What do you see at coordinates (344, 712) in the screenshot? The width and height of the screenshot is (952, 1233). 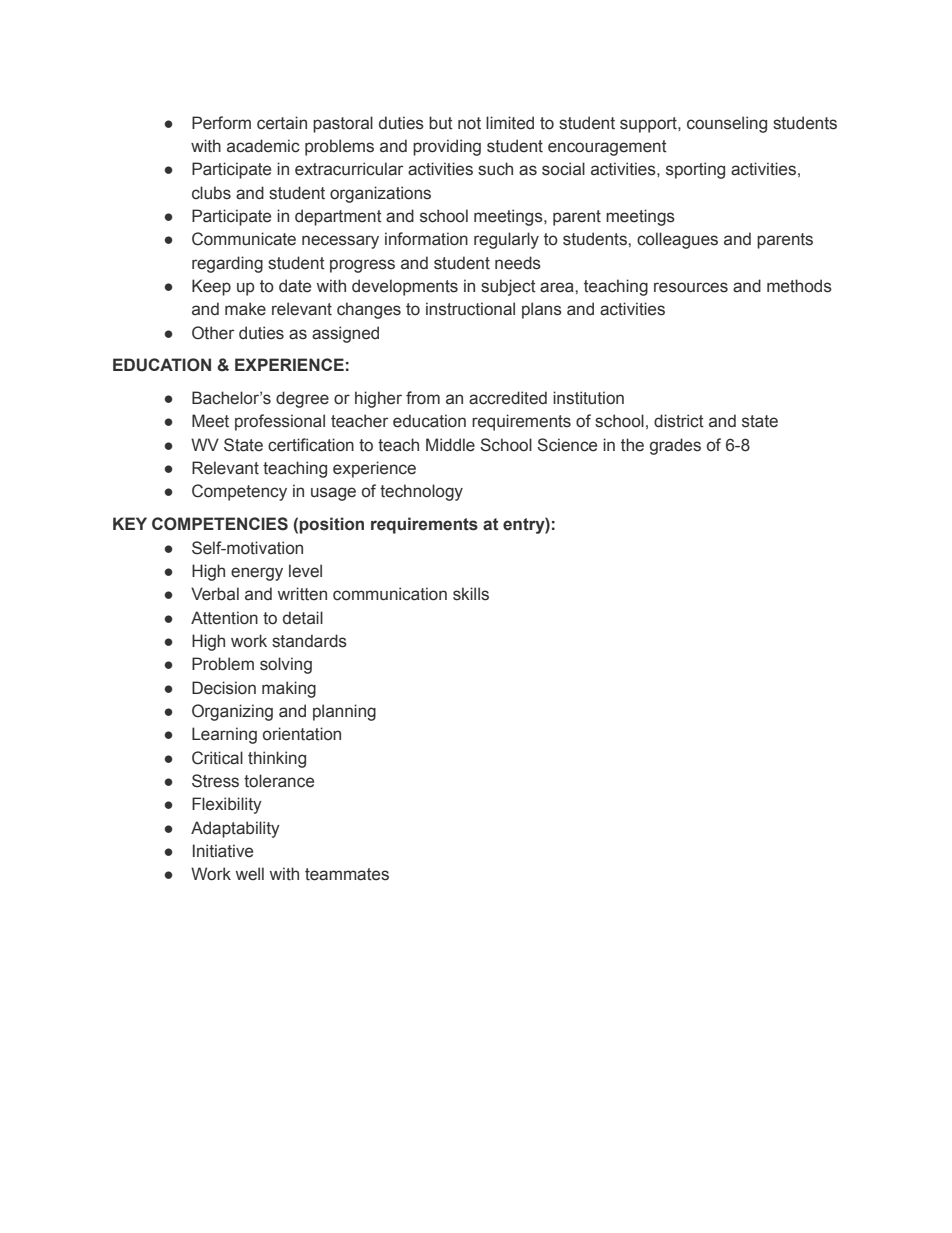 I see `planning` at bounding box center [344, 712].
